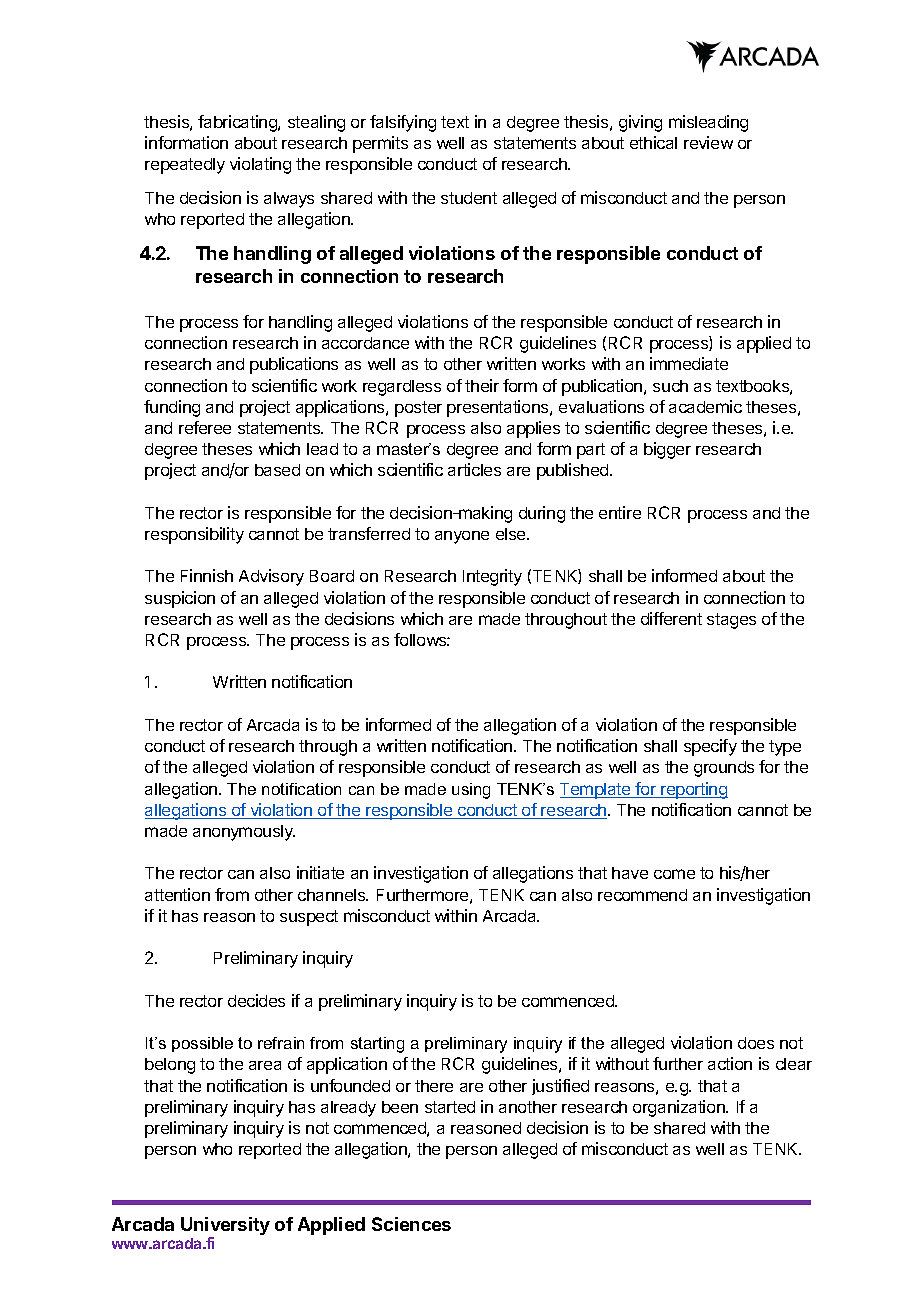 This page has width=924, height=1308. What do you see at coordinates (667, 450) in the page?
I see `bigger` at bounding box center [667, 450].
